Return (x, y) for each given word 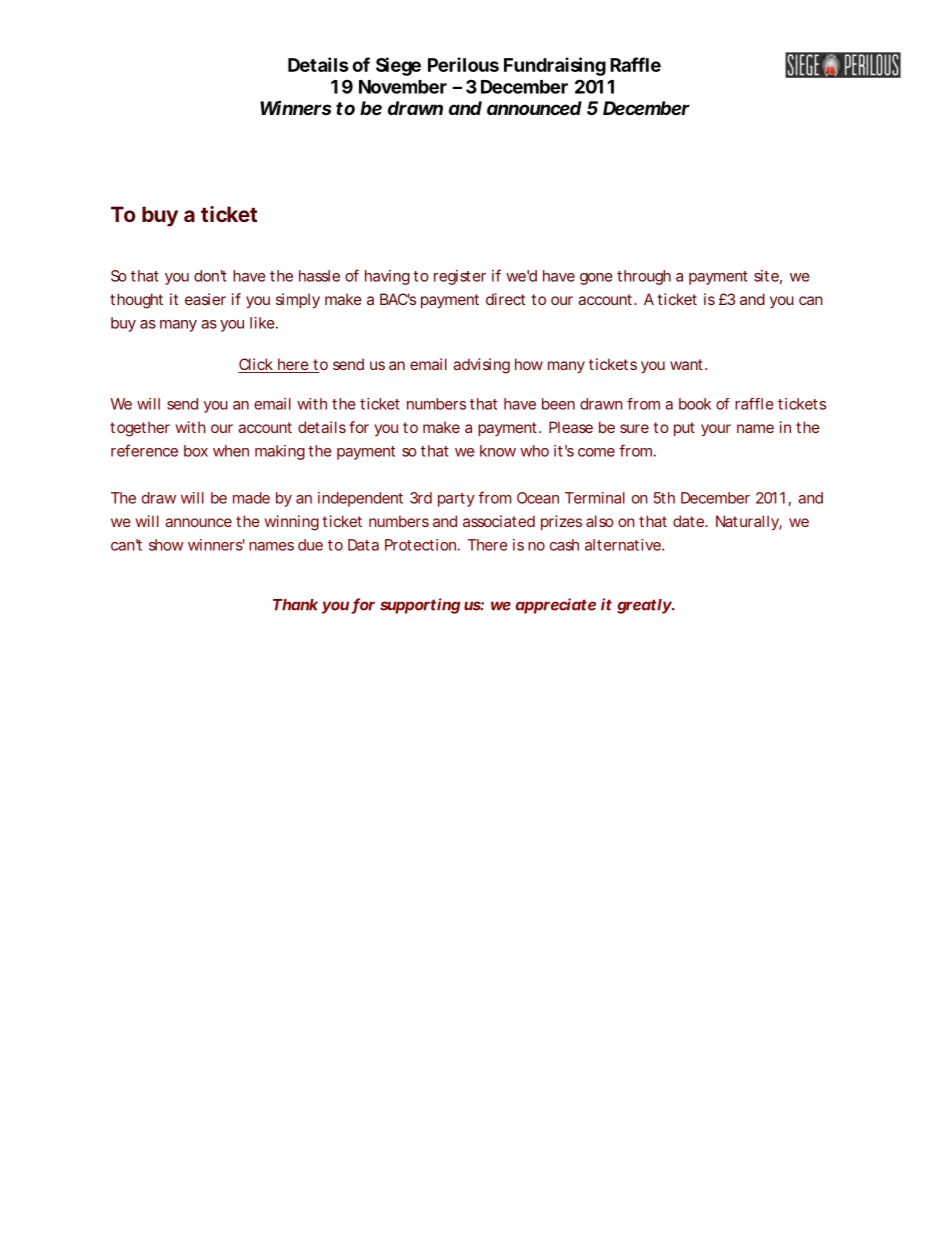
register (460, 277)
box (196, 451)
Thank (295, 605)
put (684, 429)
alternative (623, 545)
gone (596, 279)
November (403, 87)
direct (505, 299)
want (686, 364)
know (498, 451)
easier (205, 299)
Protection (420, 545)
